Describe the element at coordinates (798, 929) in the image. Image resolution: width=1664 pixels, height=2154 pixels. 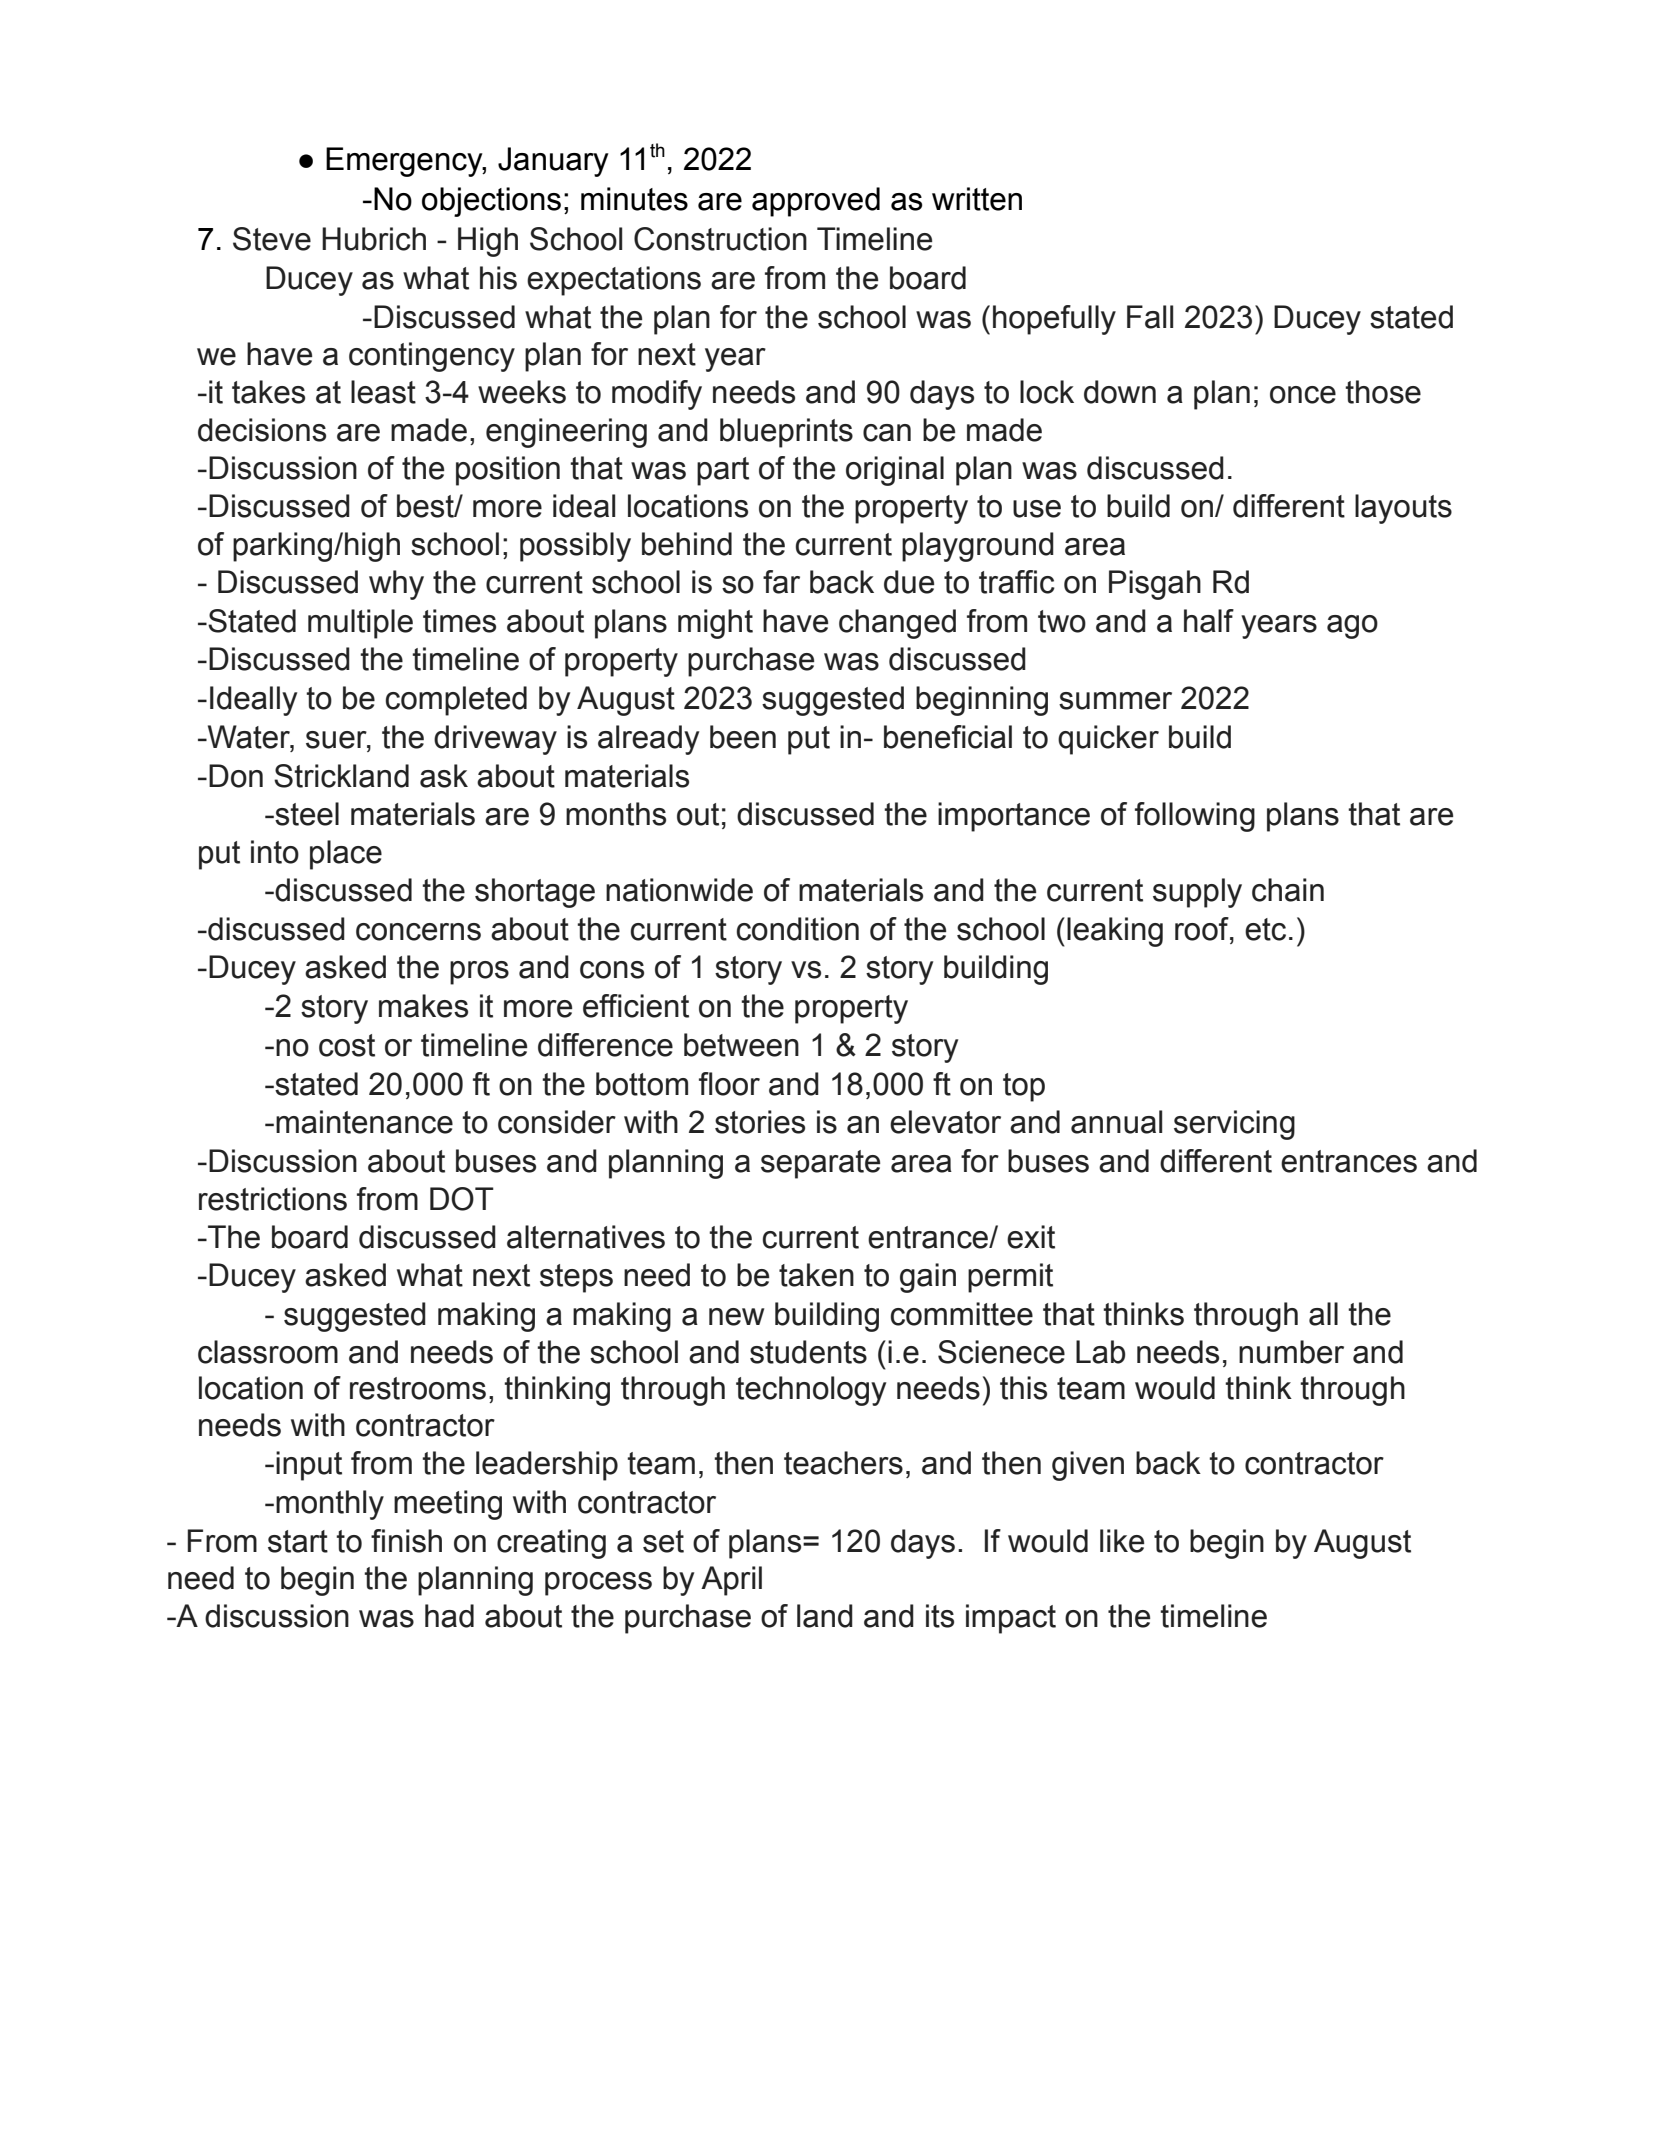
I see `condition` at that location.
